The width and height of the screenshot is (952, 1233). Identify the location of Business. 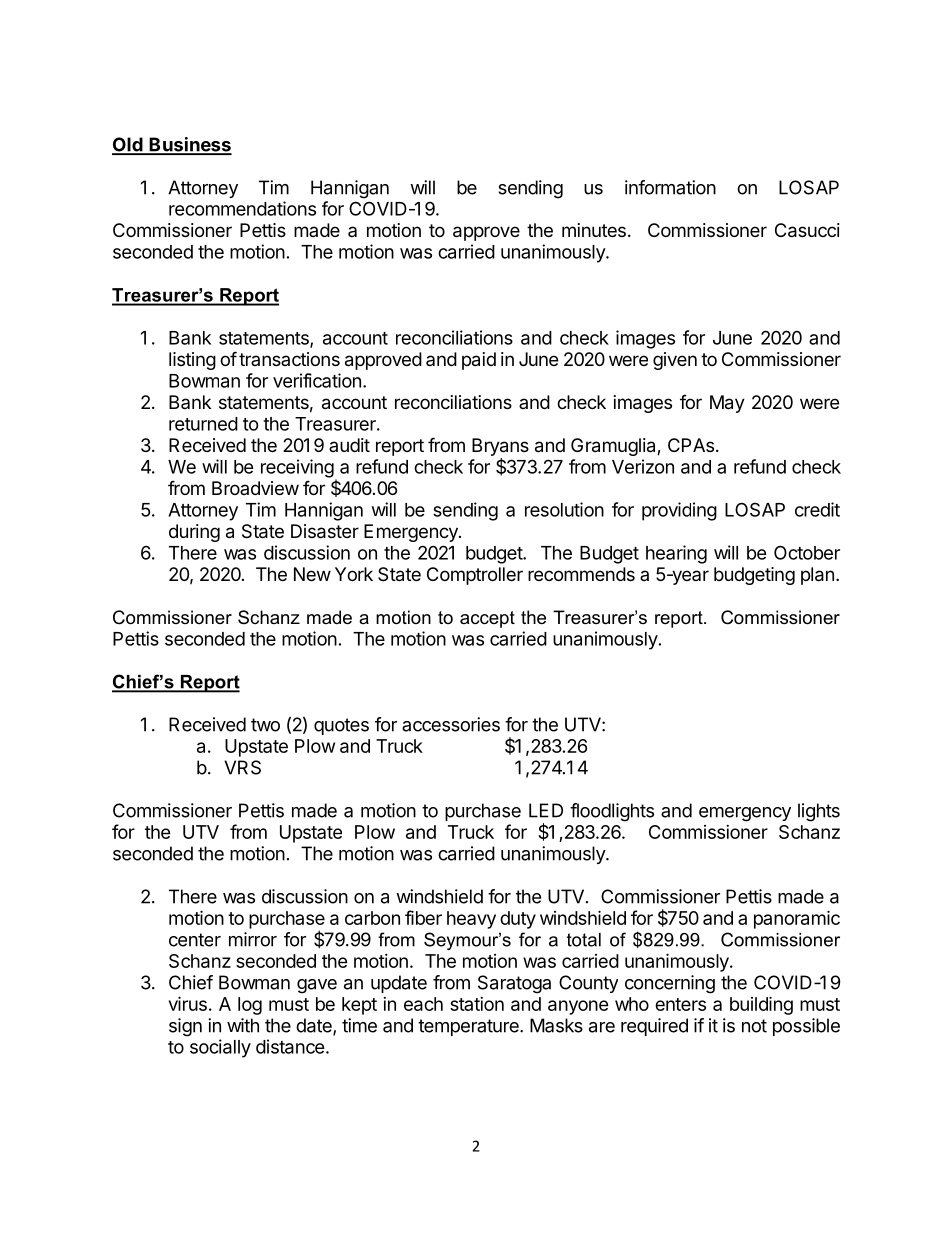
(189, 145).
